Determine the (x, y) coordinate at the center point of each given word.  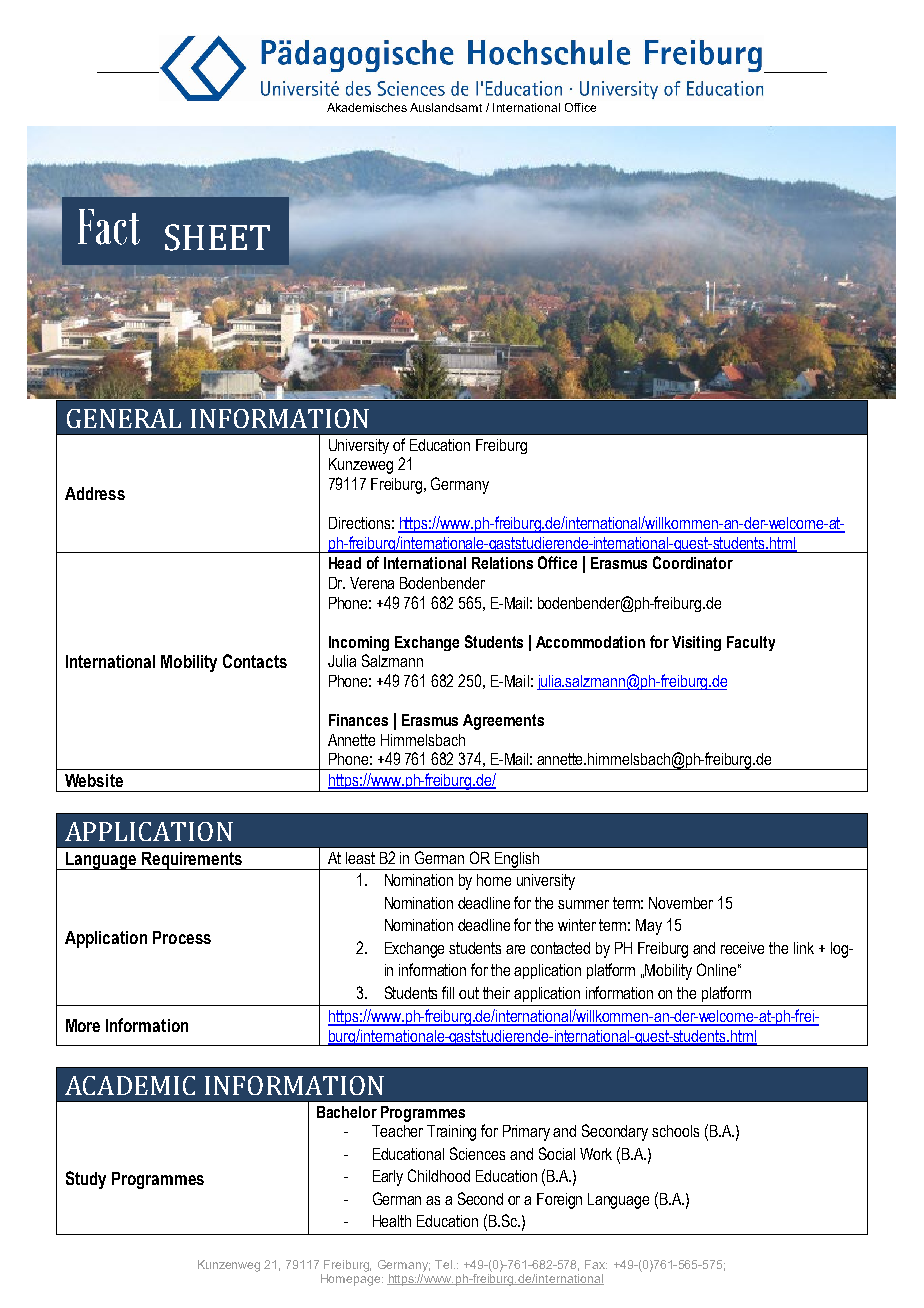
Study (86, 1180)
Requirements (192, 861)
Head (345, 563)
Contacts (255, 661)
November (681, 903)
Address (95, 493)
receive (742, 948)
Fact (109, 227)
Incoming (359, 643)
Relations (502, 563)
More (83, 1025)
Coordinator (693, 562)
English (517, 861)
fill (448, 992)
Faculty (751, 643)
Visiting (696, 643)
